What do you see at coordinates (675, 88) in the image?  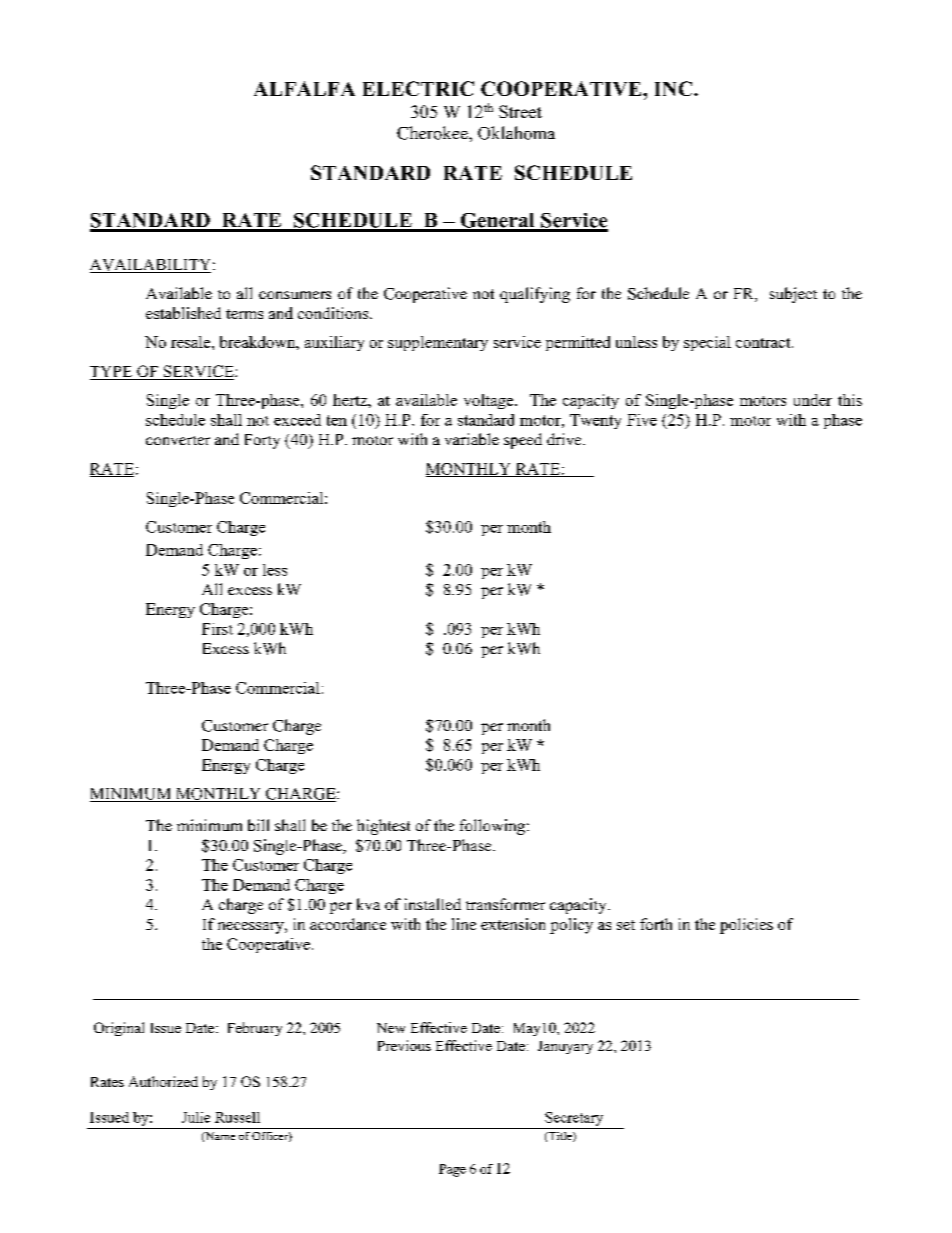 I see `INC` at bounding box center [675, 88].
